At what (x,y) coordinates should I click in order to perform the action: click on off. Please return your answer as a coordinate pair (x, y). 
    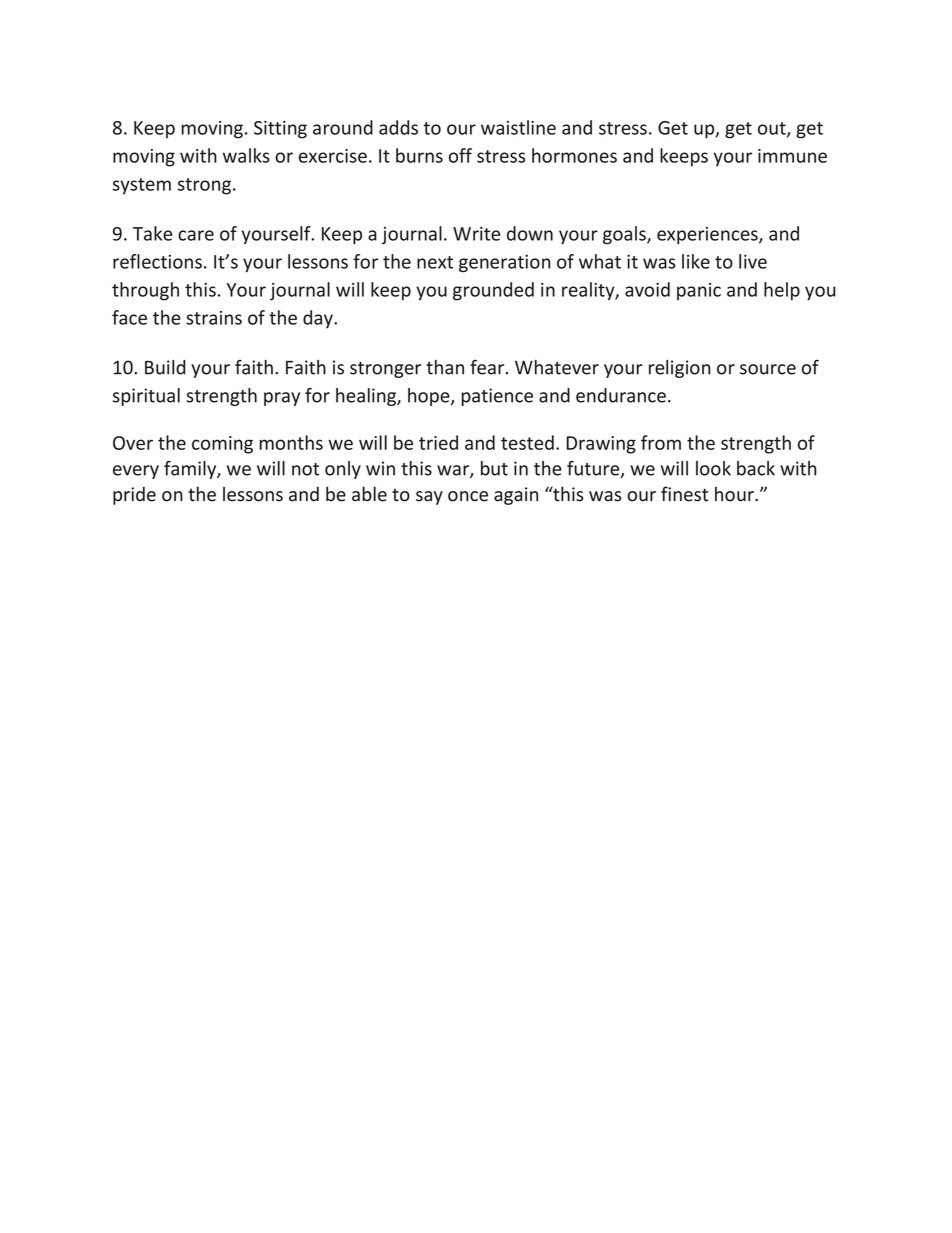
    Looking at the image, I should click on (460, 155).
